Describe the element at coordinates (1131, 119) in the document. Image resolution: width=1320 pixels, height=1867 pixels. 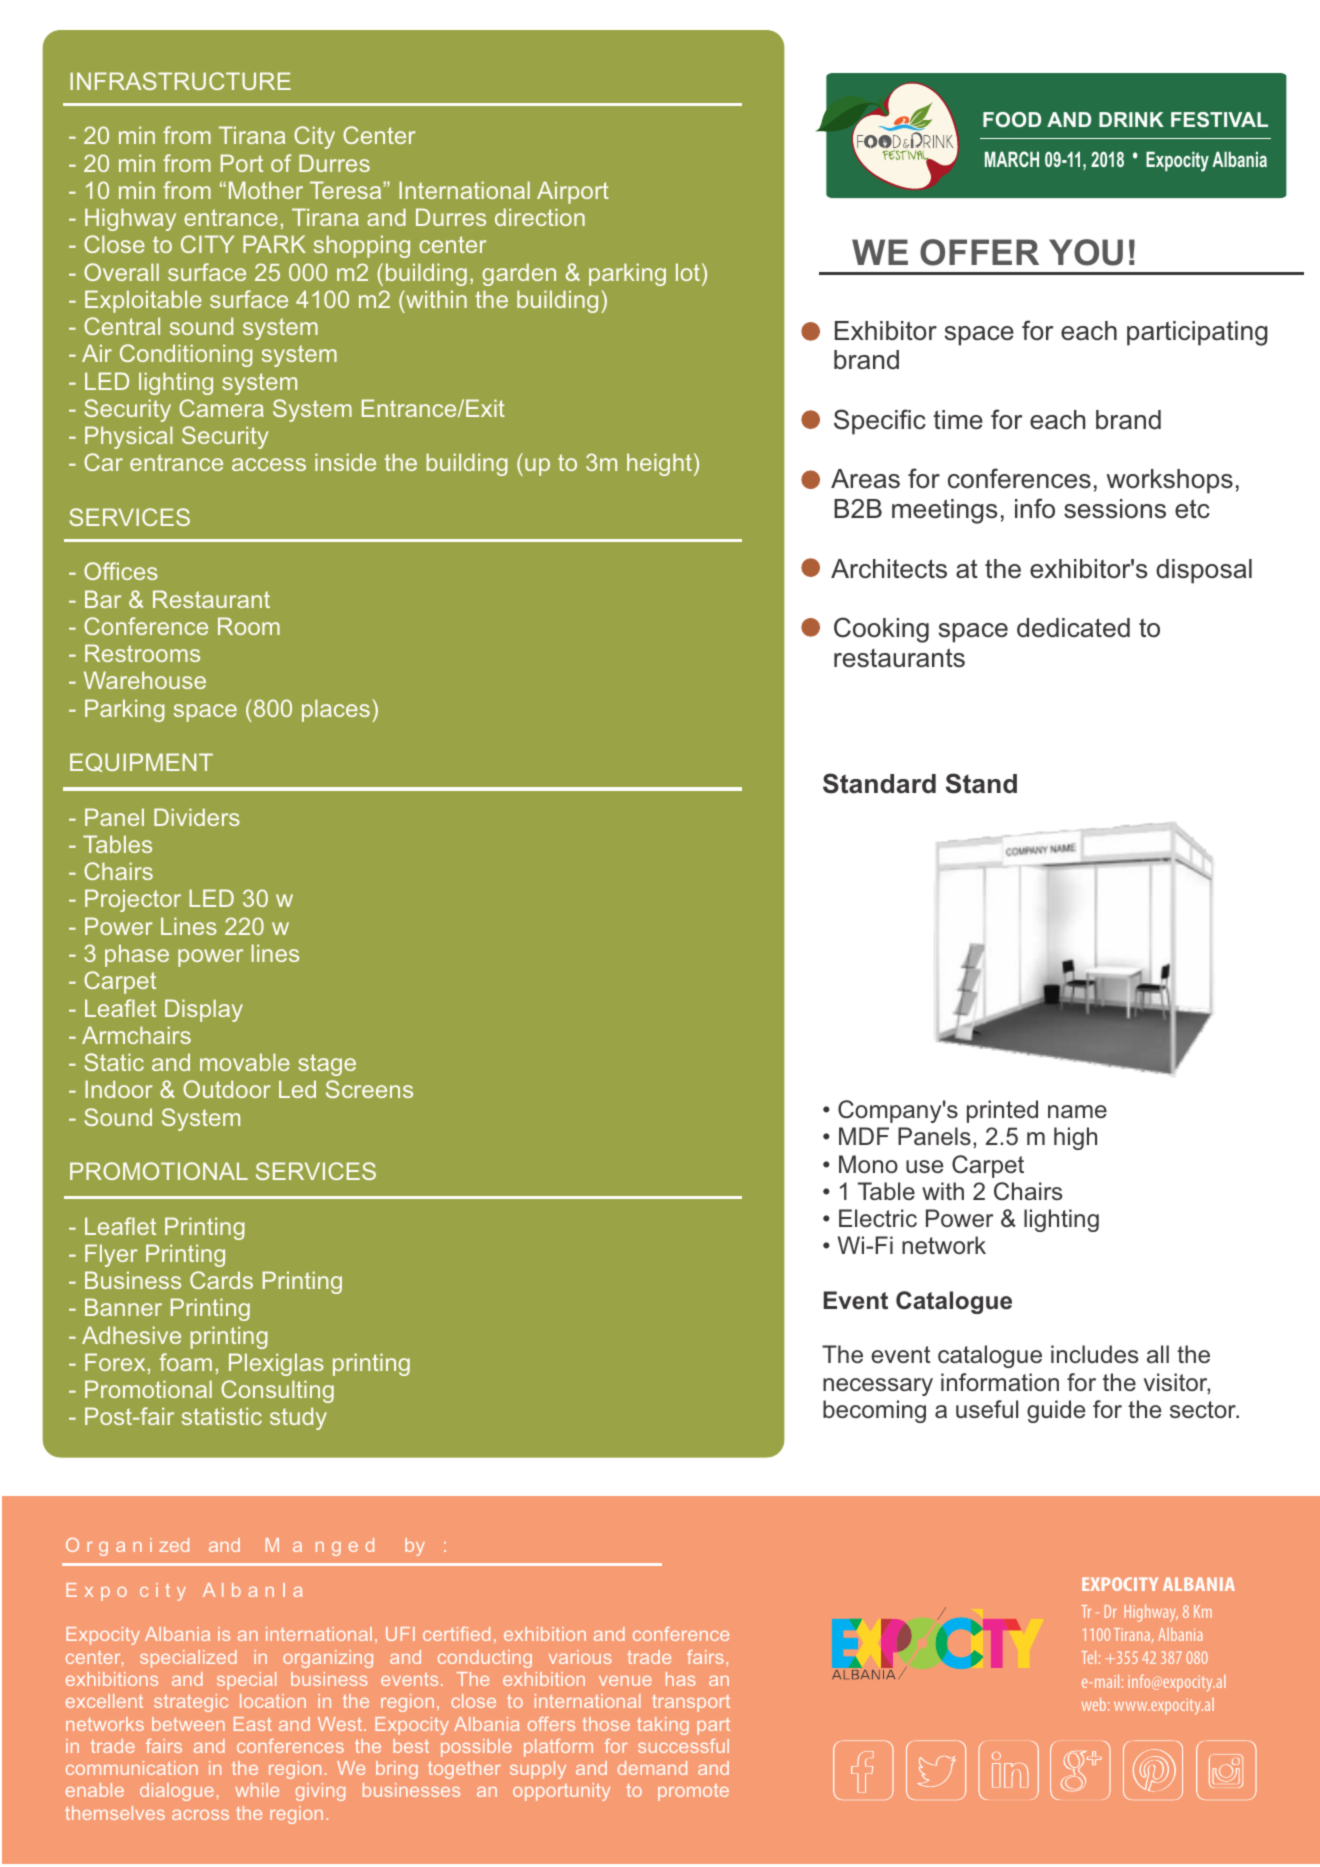
I see `DRINK` at that location.
